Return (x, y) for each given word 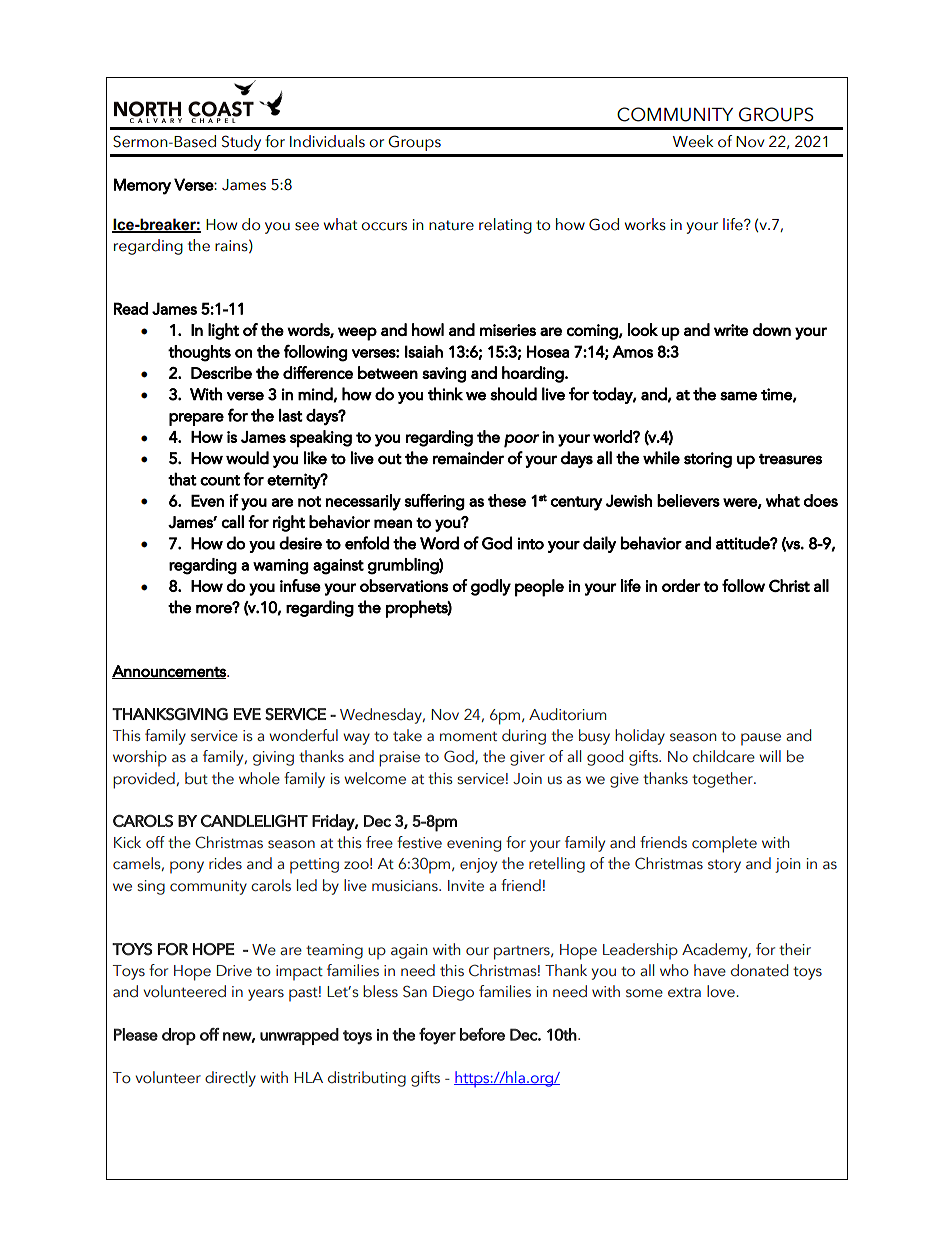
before (482, 1034)
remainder (468, 458)
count (220, 480)
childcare (724, 756)
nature (451, 225)
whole (259, 778)
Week (693, 141)
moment (468, 736)
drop (179, 1036)
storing (708, 460)
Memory (142, 186)
